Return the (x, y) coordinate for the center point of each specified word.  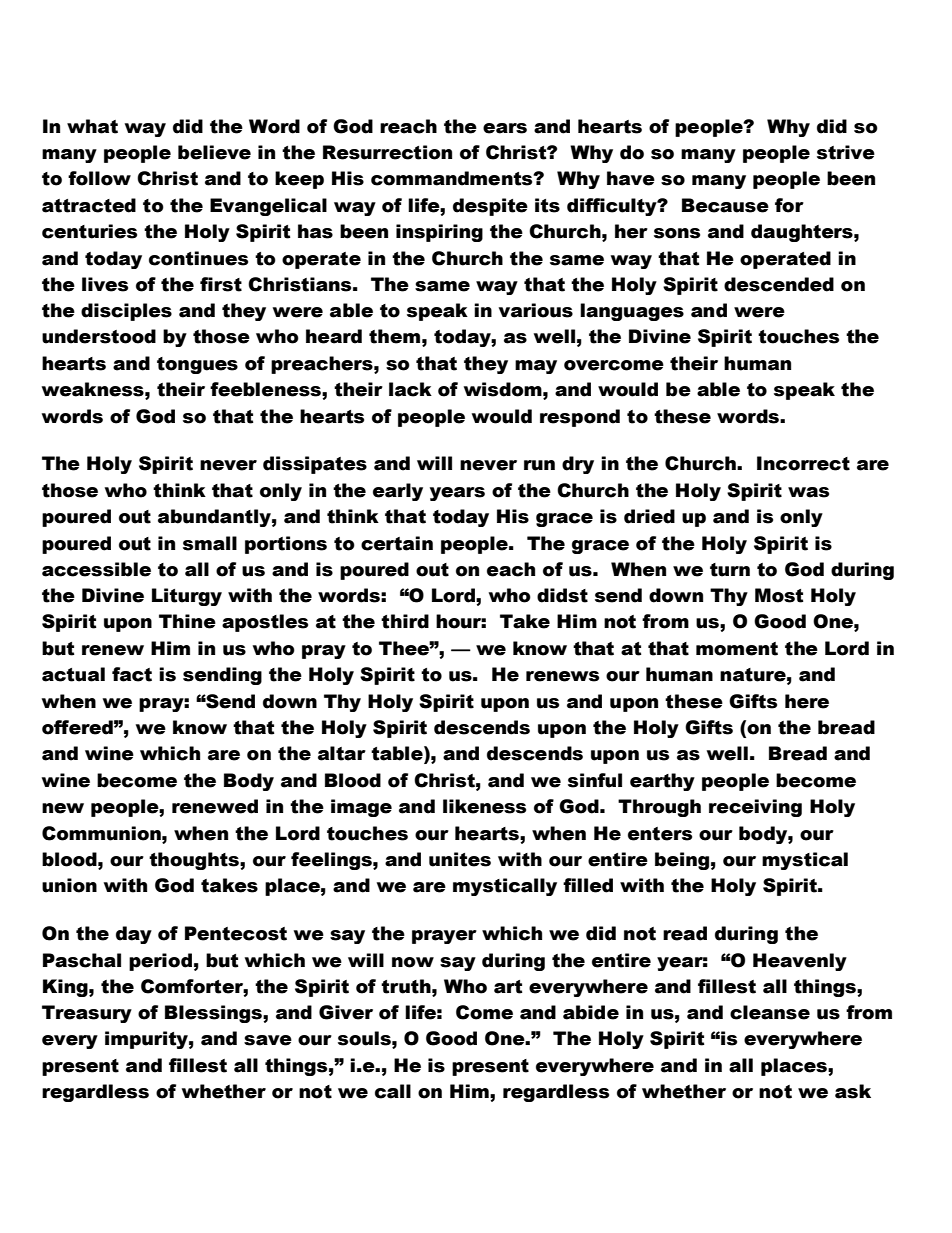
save (268, 1040)
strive (846, 152)
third (405, 621)
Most (779, 595)
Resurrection (387, 152)
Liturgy (187, 597)
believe (214, 152)
